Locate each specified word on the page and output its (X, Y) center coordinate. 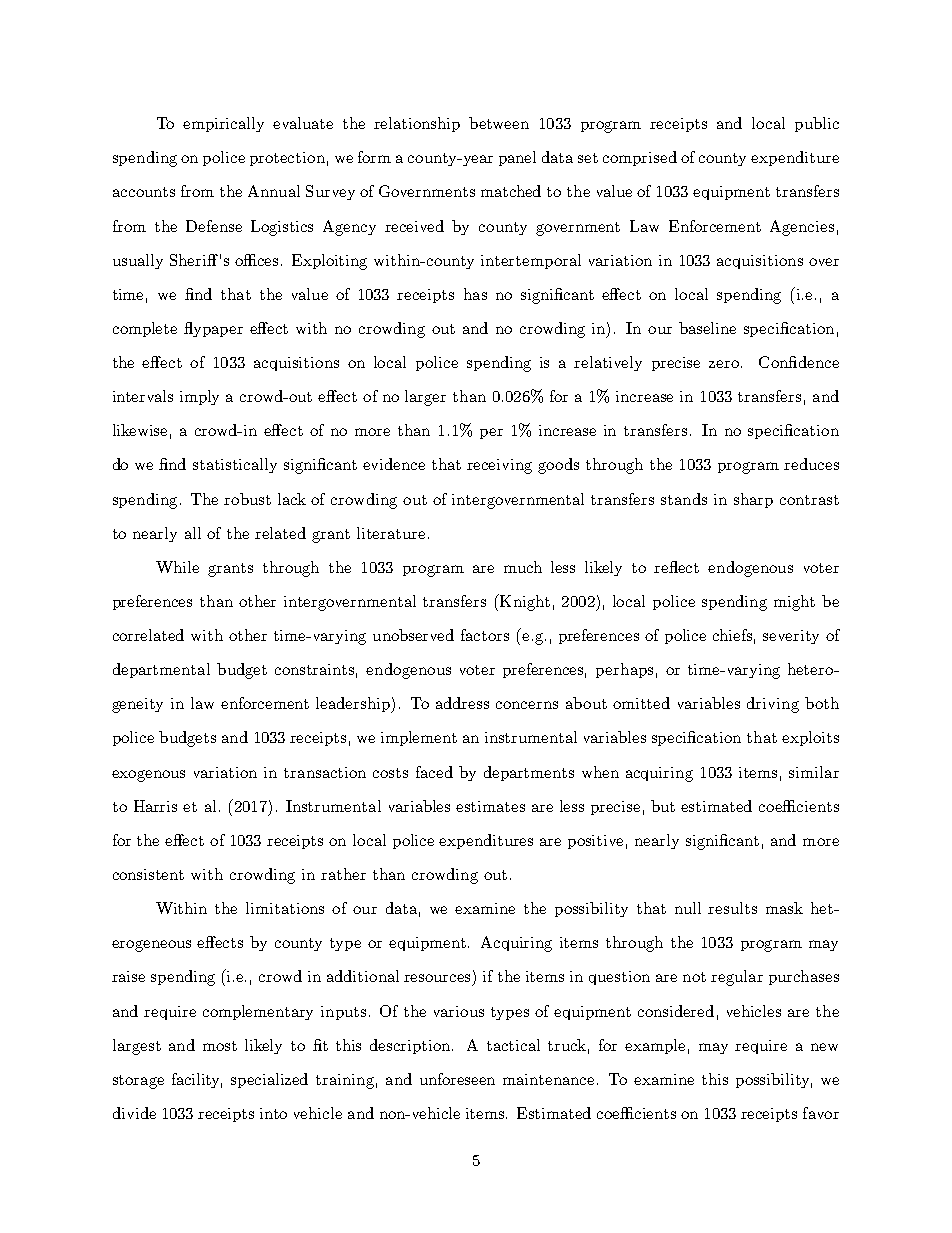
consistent (148, 874)
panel (517, 158)
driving (773, 705)
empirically (223, 124)
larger (425, 398)
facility (197, 1080)
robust (247, 499)
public (817, 124)
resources (439, 979)
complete (145, 329)
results (732, 908)
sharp (753, 500)
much (523, 567)
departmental (161, 670)
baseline (707, 328)
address (462, 703)
